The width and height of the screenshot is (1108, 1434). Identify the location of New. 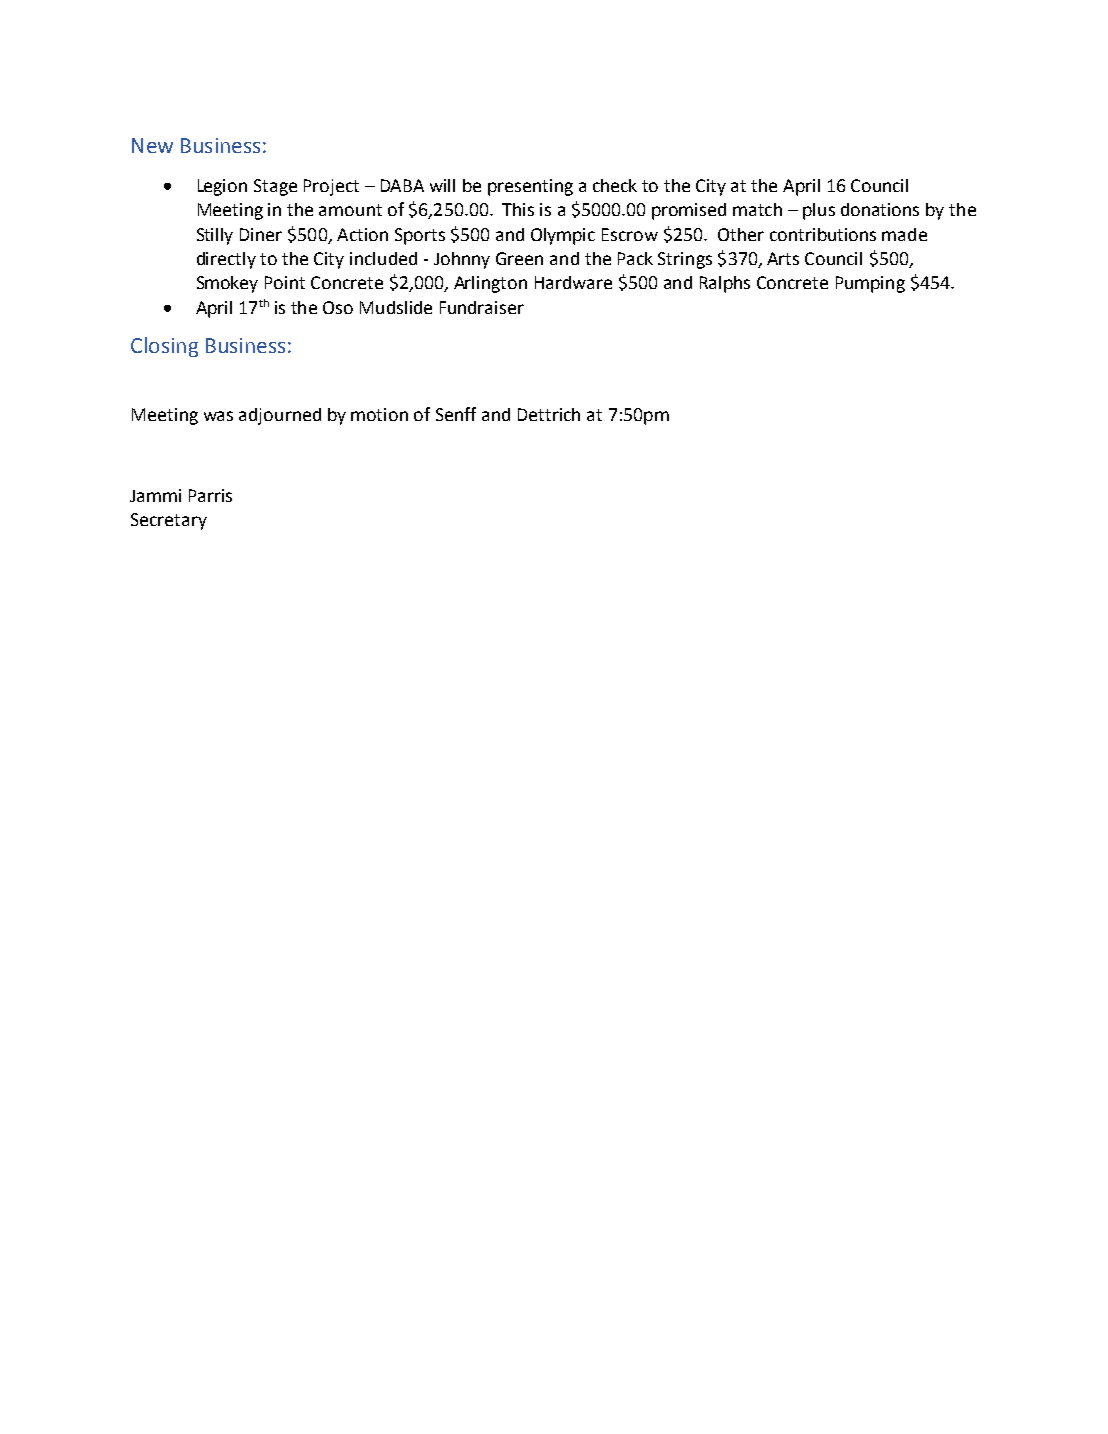
(152, 145).
